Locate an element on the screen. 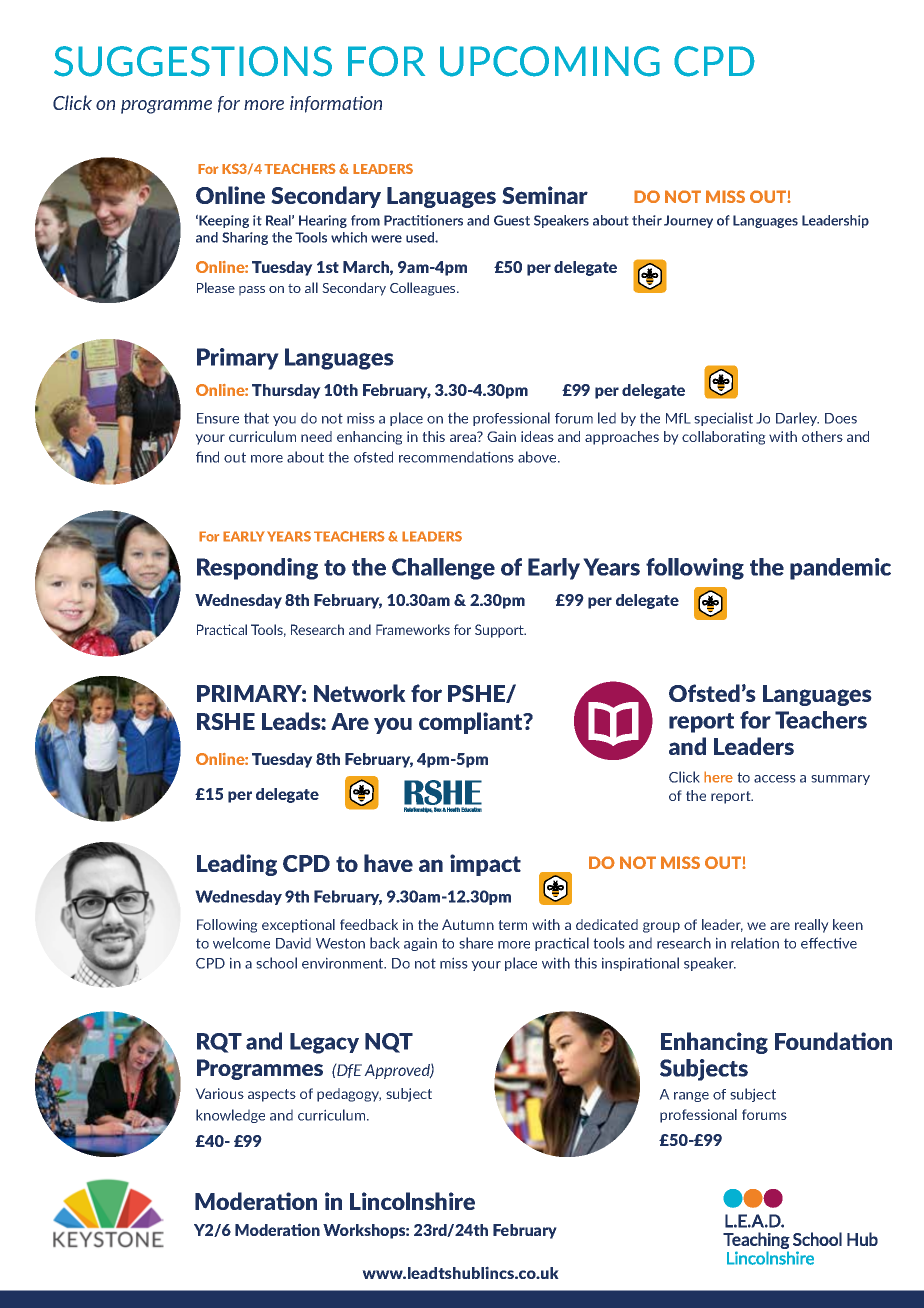 Image resolution: width=924 pixels, height=1308 pixels. knowledge is located at coordinates (230, 1116).
